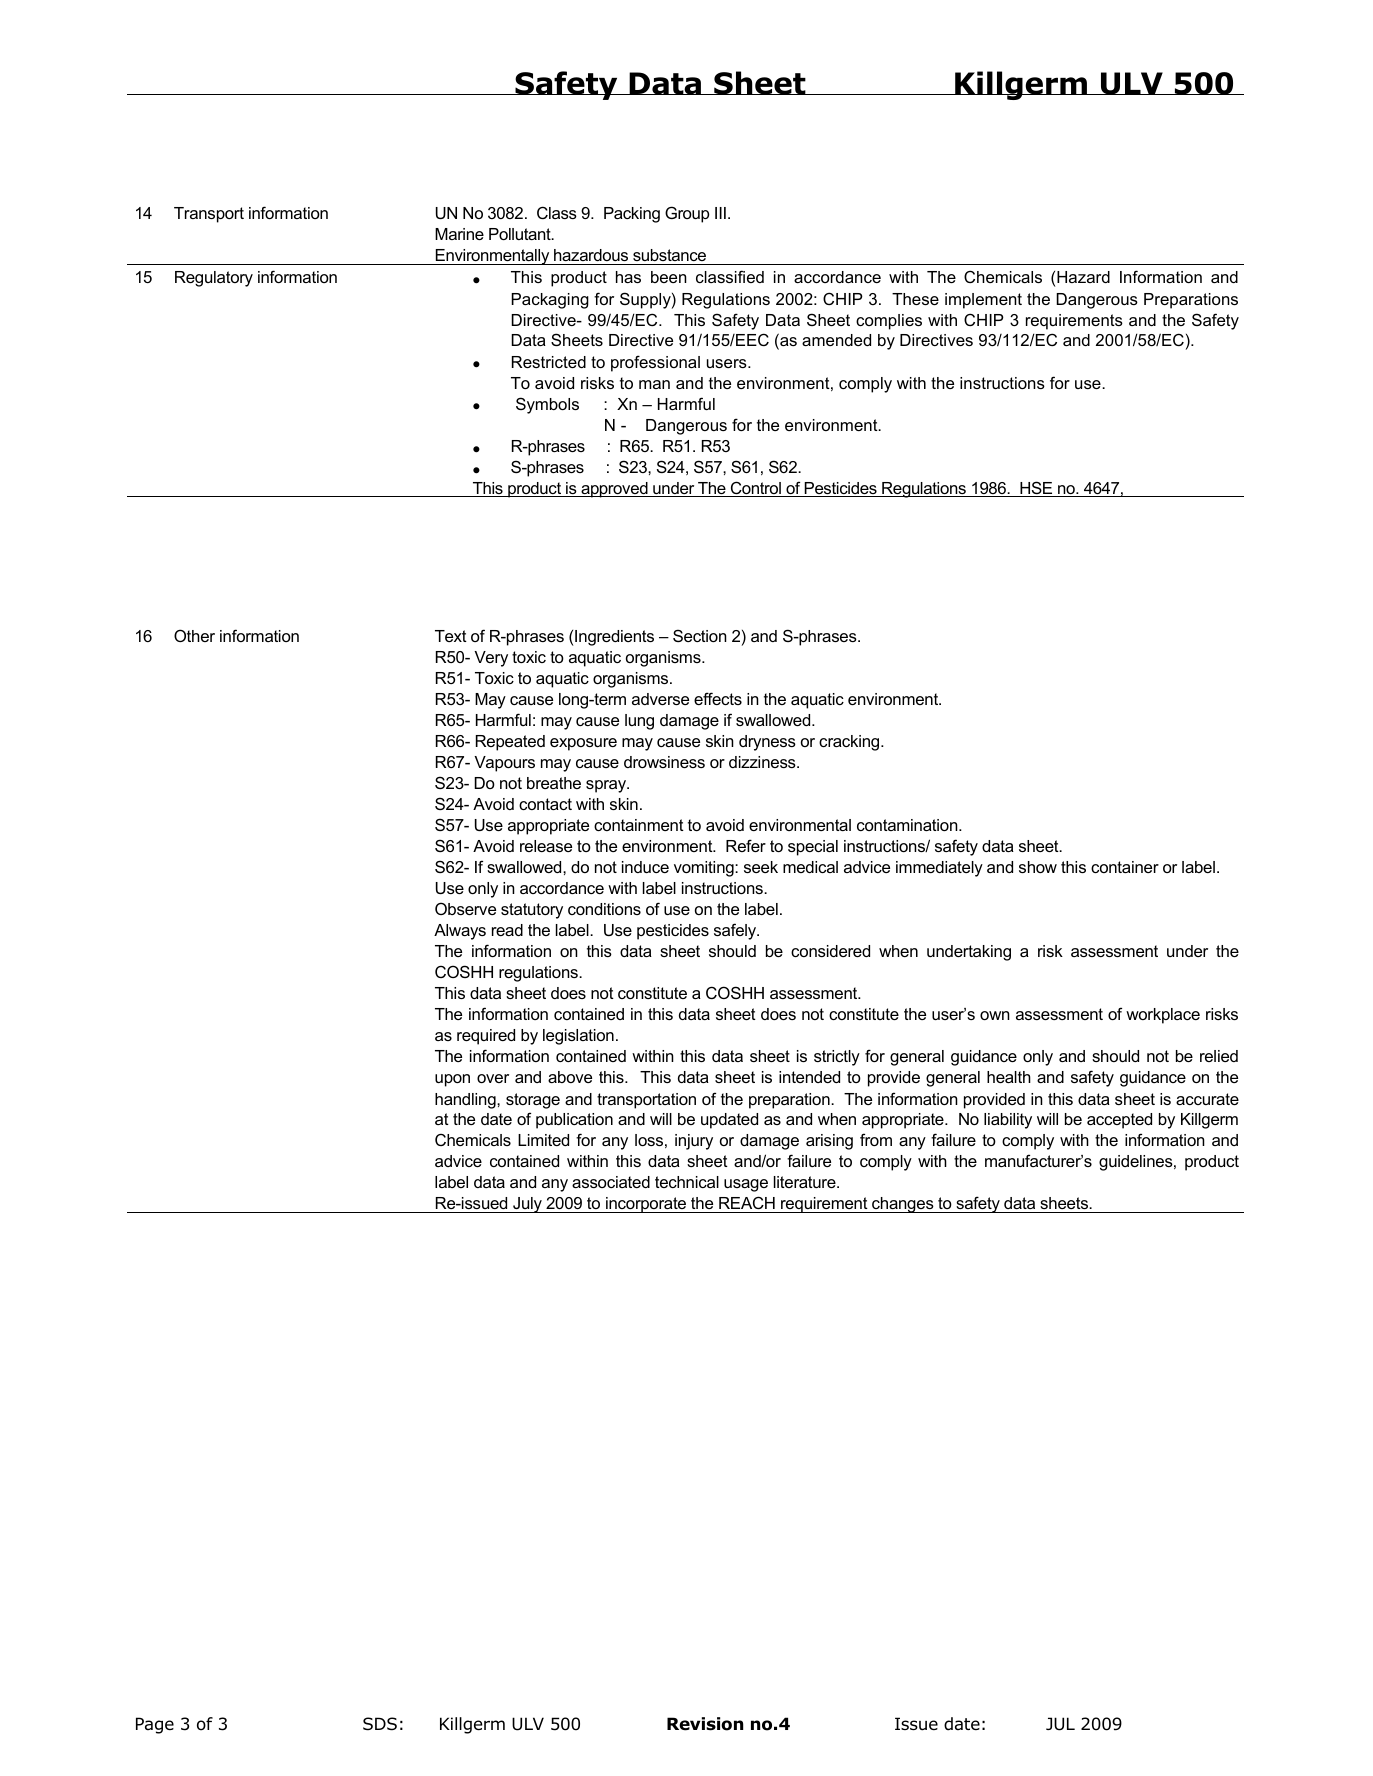  Describe the element at coordinates (903, 1205) in the screenshot. I see `changes` at that location.
